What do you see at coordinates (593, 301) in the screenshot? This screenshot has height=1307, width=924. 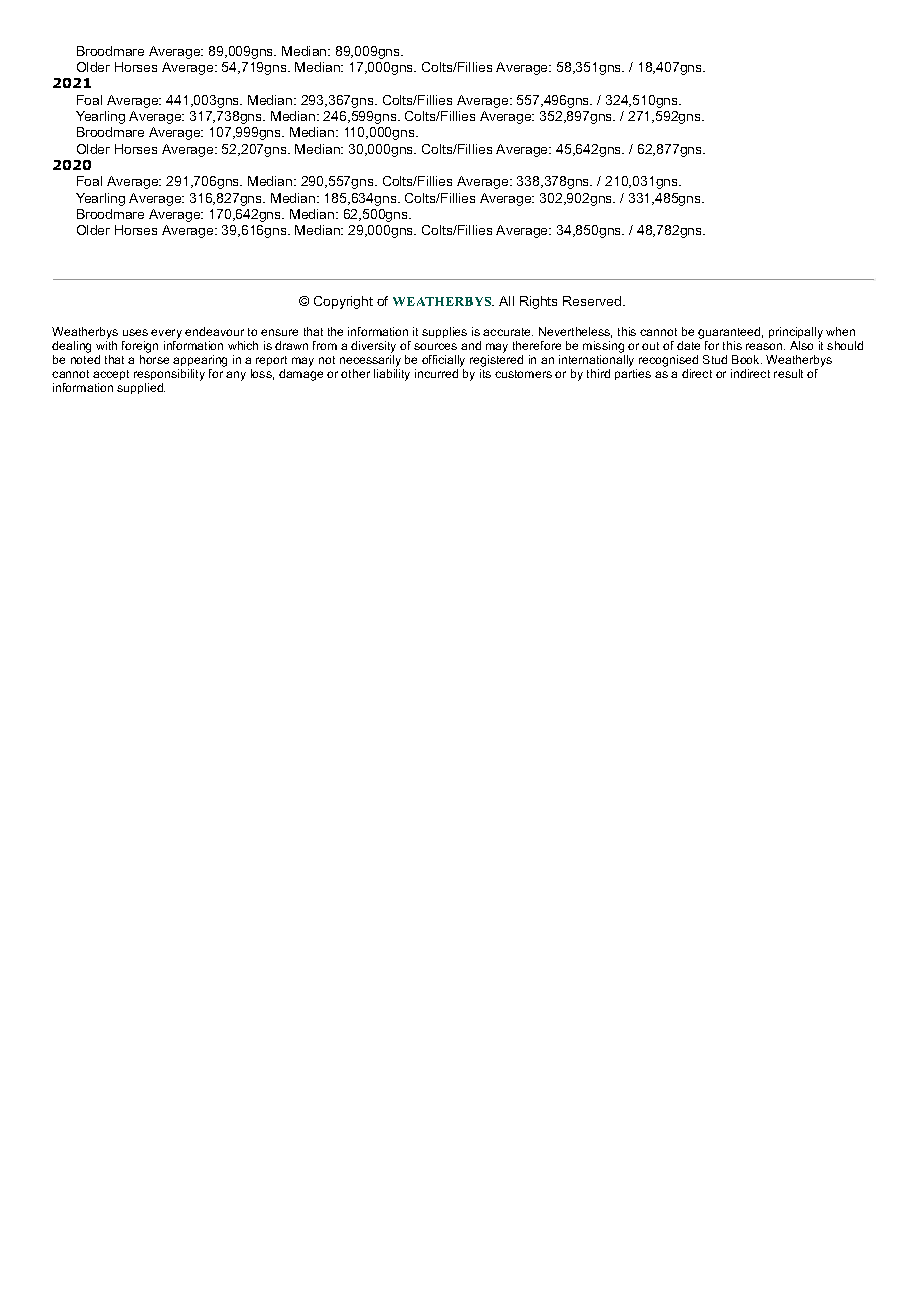 I see `Reserved` at bounding box center [593, 301].
